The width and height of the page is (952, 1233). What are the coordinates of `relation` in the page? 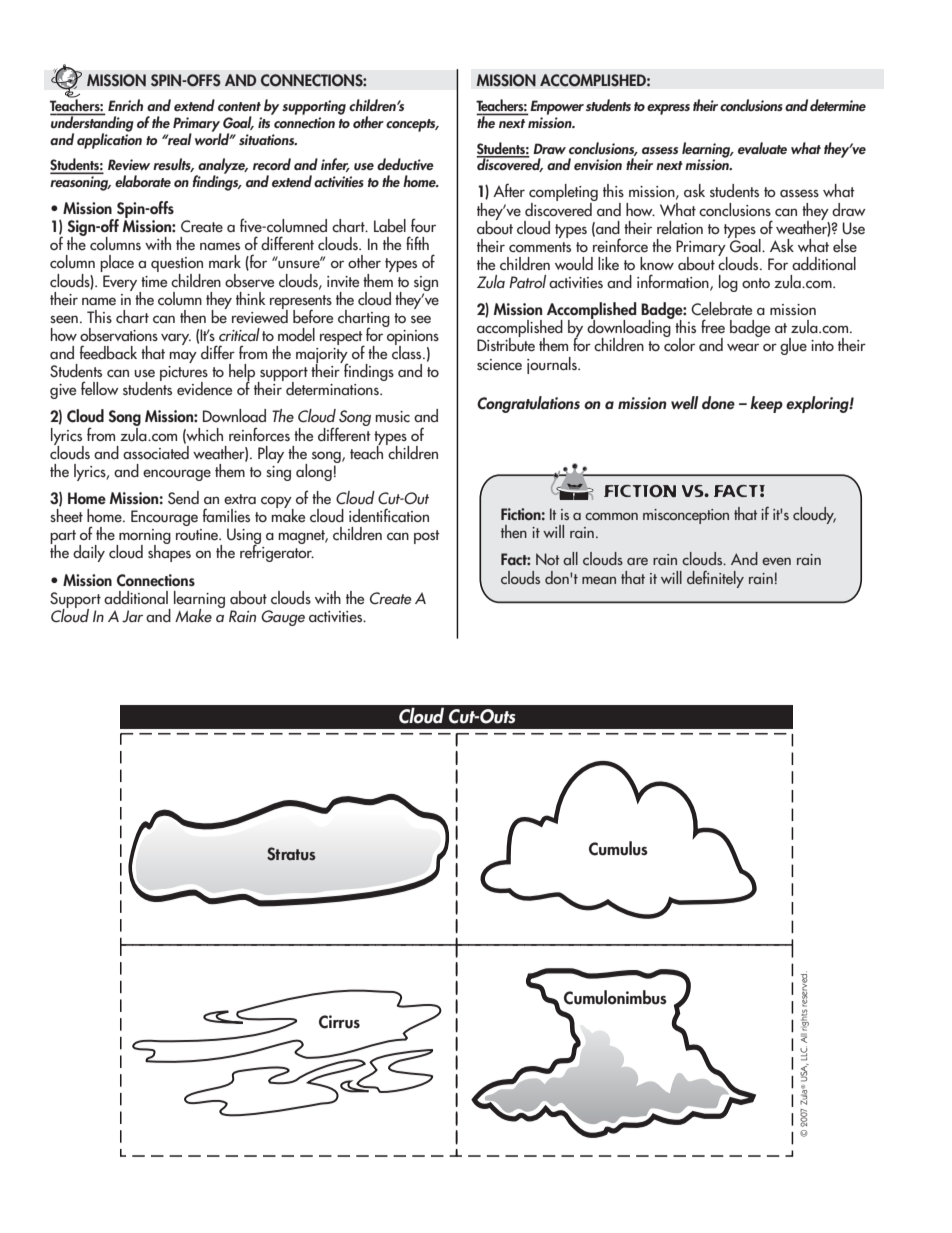 It's located at (680, 228).
